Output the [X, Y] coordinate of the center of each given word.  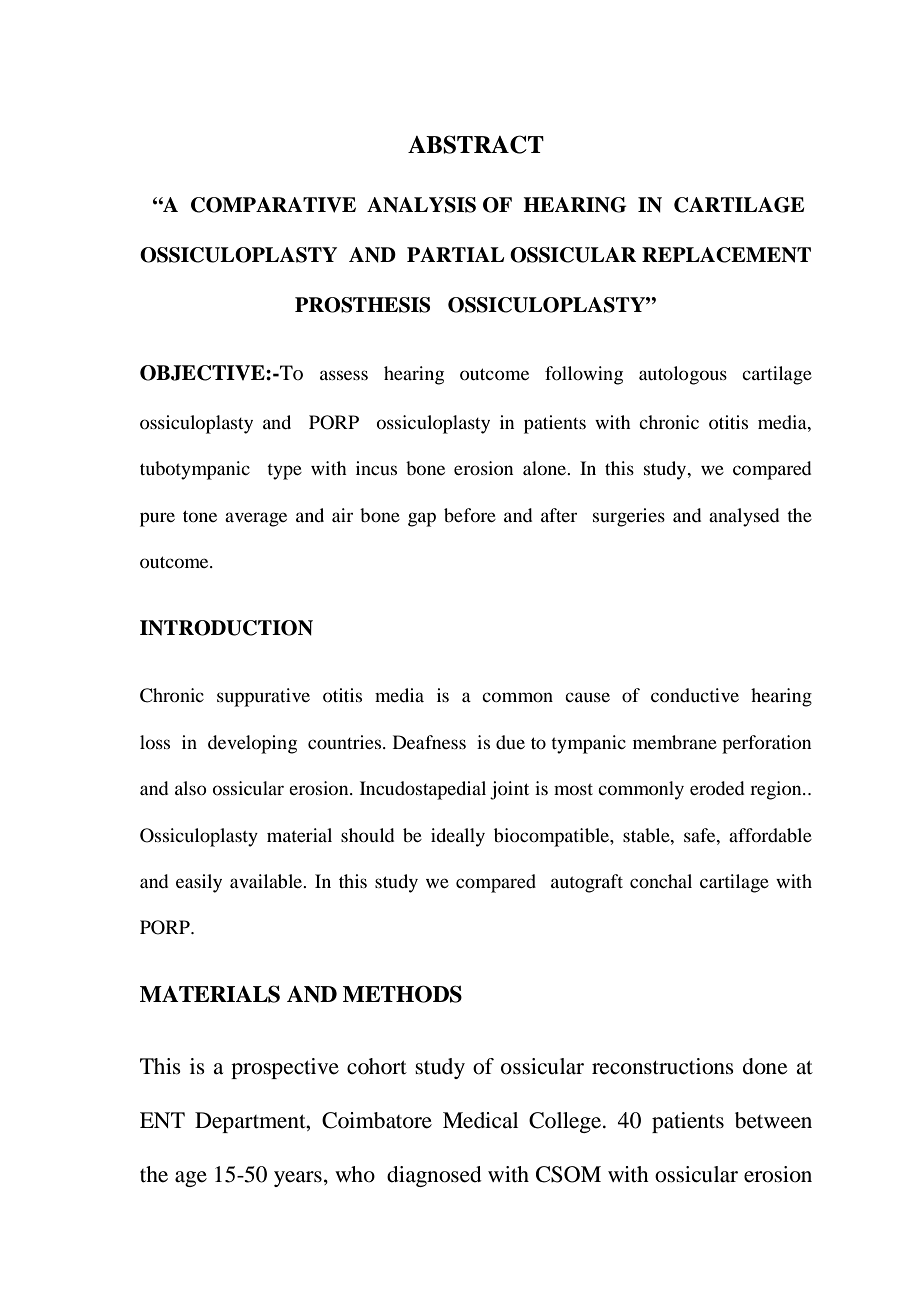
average [256, 519]
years [298, 1179]
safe [701, 835]
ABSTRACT [476, 144]
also [191, 788]
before [470, 515]
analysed [744, 517]
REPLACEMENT [726, 255]
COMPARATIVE [273, 205]
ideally [458, 837]
